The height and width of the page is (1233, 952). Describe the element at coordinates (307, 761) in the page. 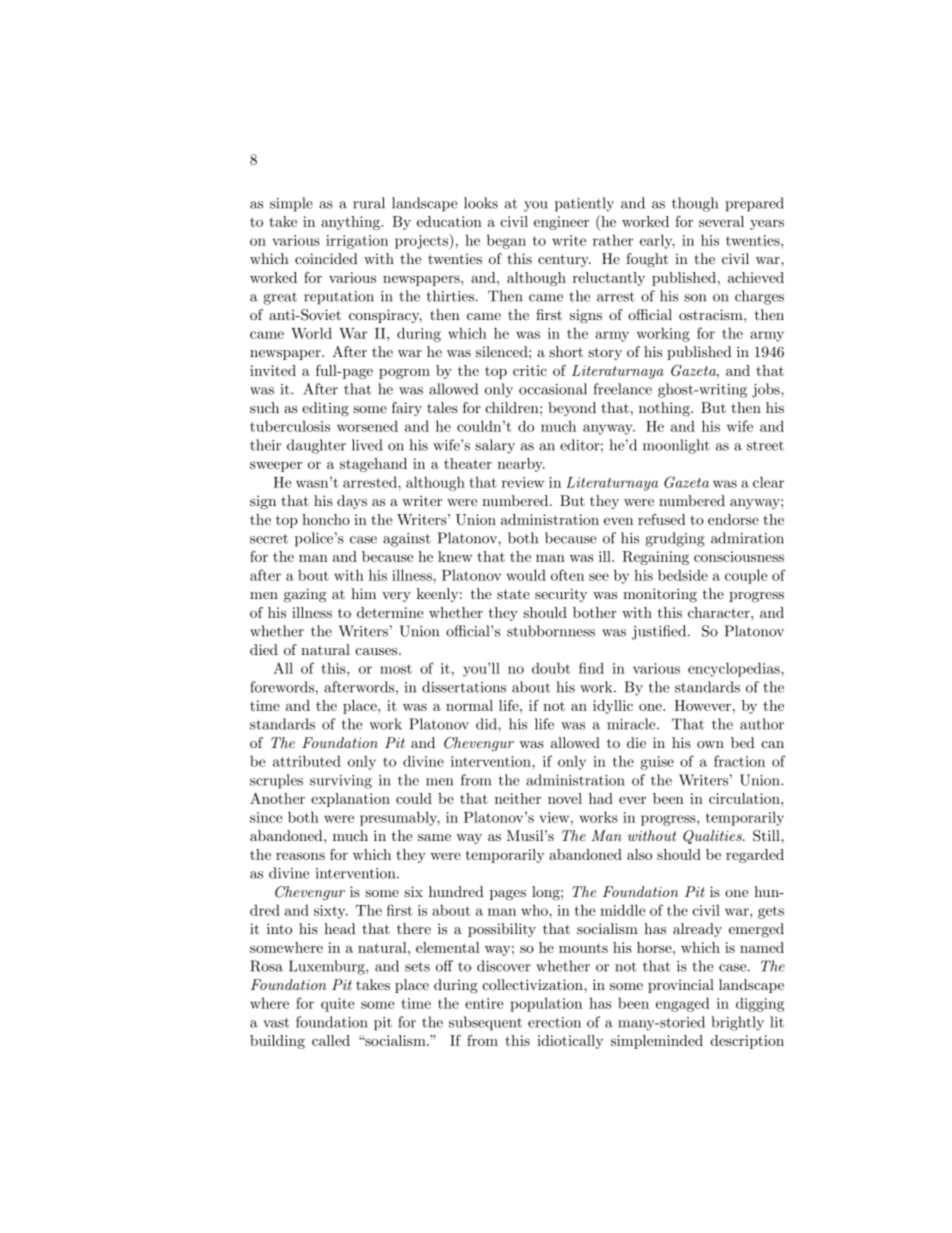

I see `attributed` at that location.
